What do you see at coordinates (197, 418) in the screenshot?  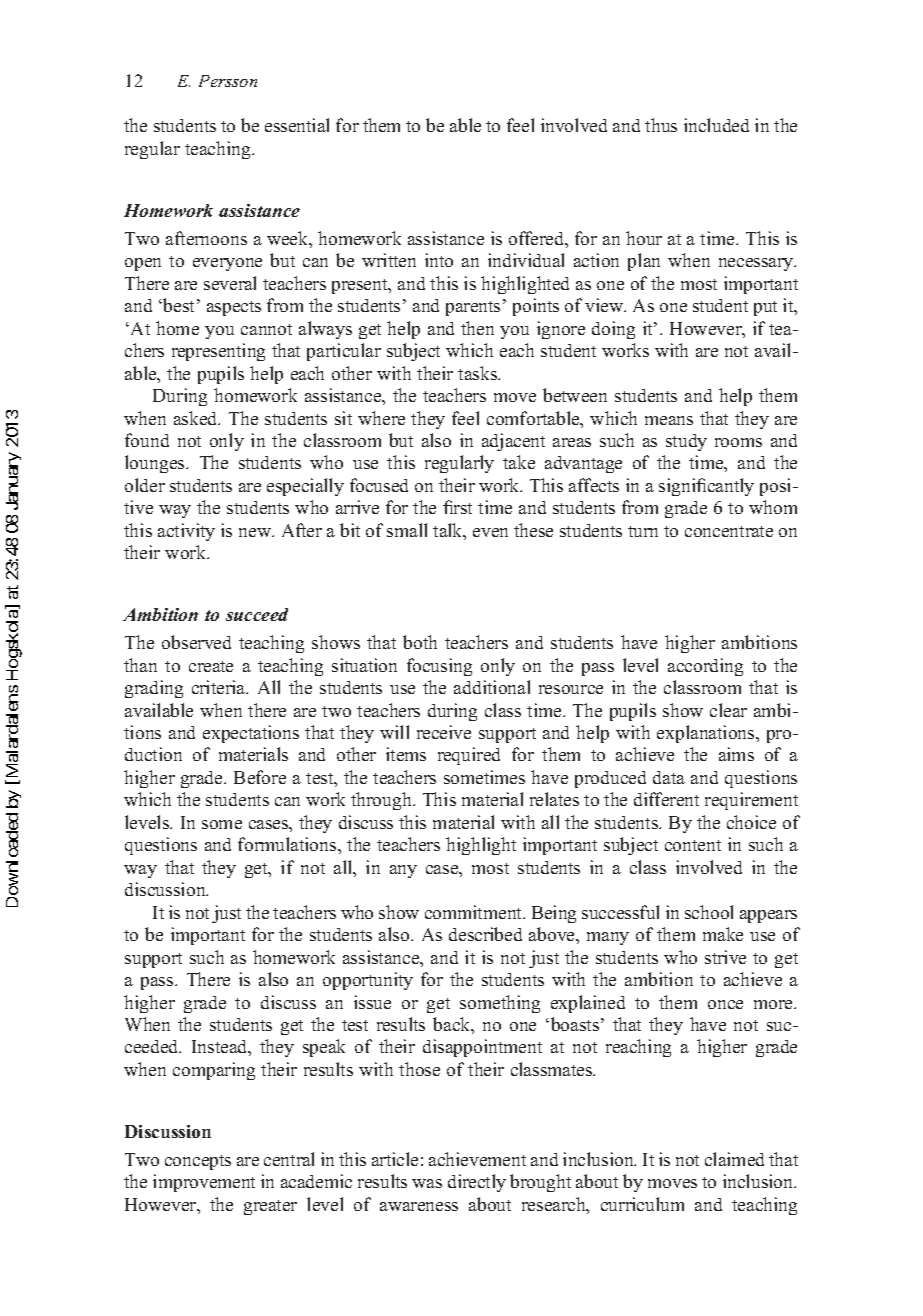 I see `asked` at bounding box center [197, 418].
